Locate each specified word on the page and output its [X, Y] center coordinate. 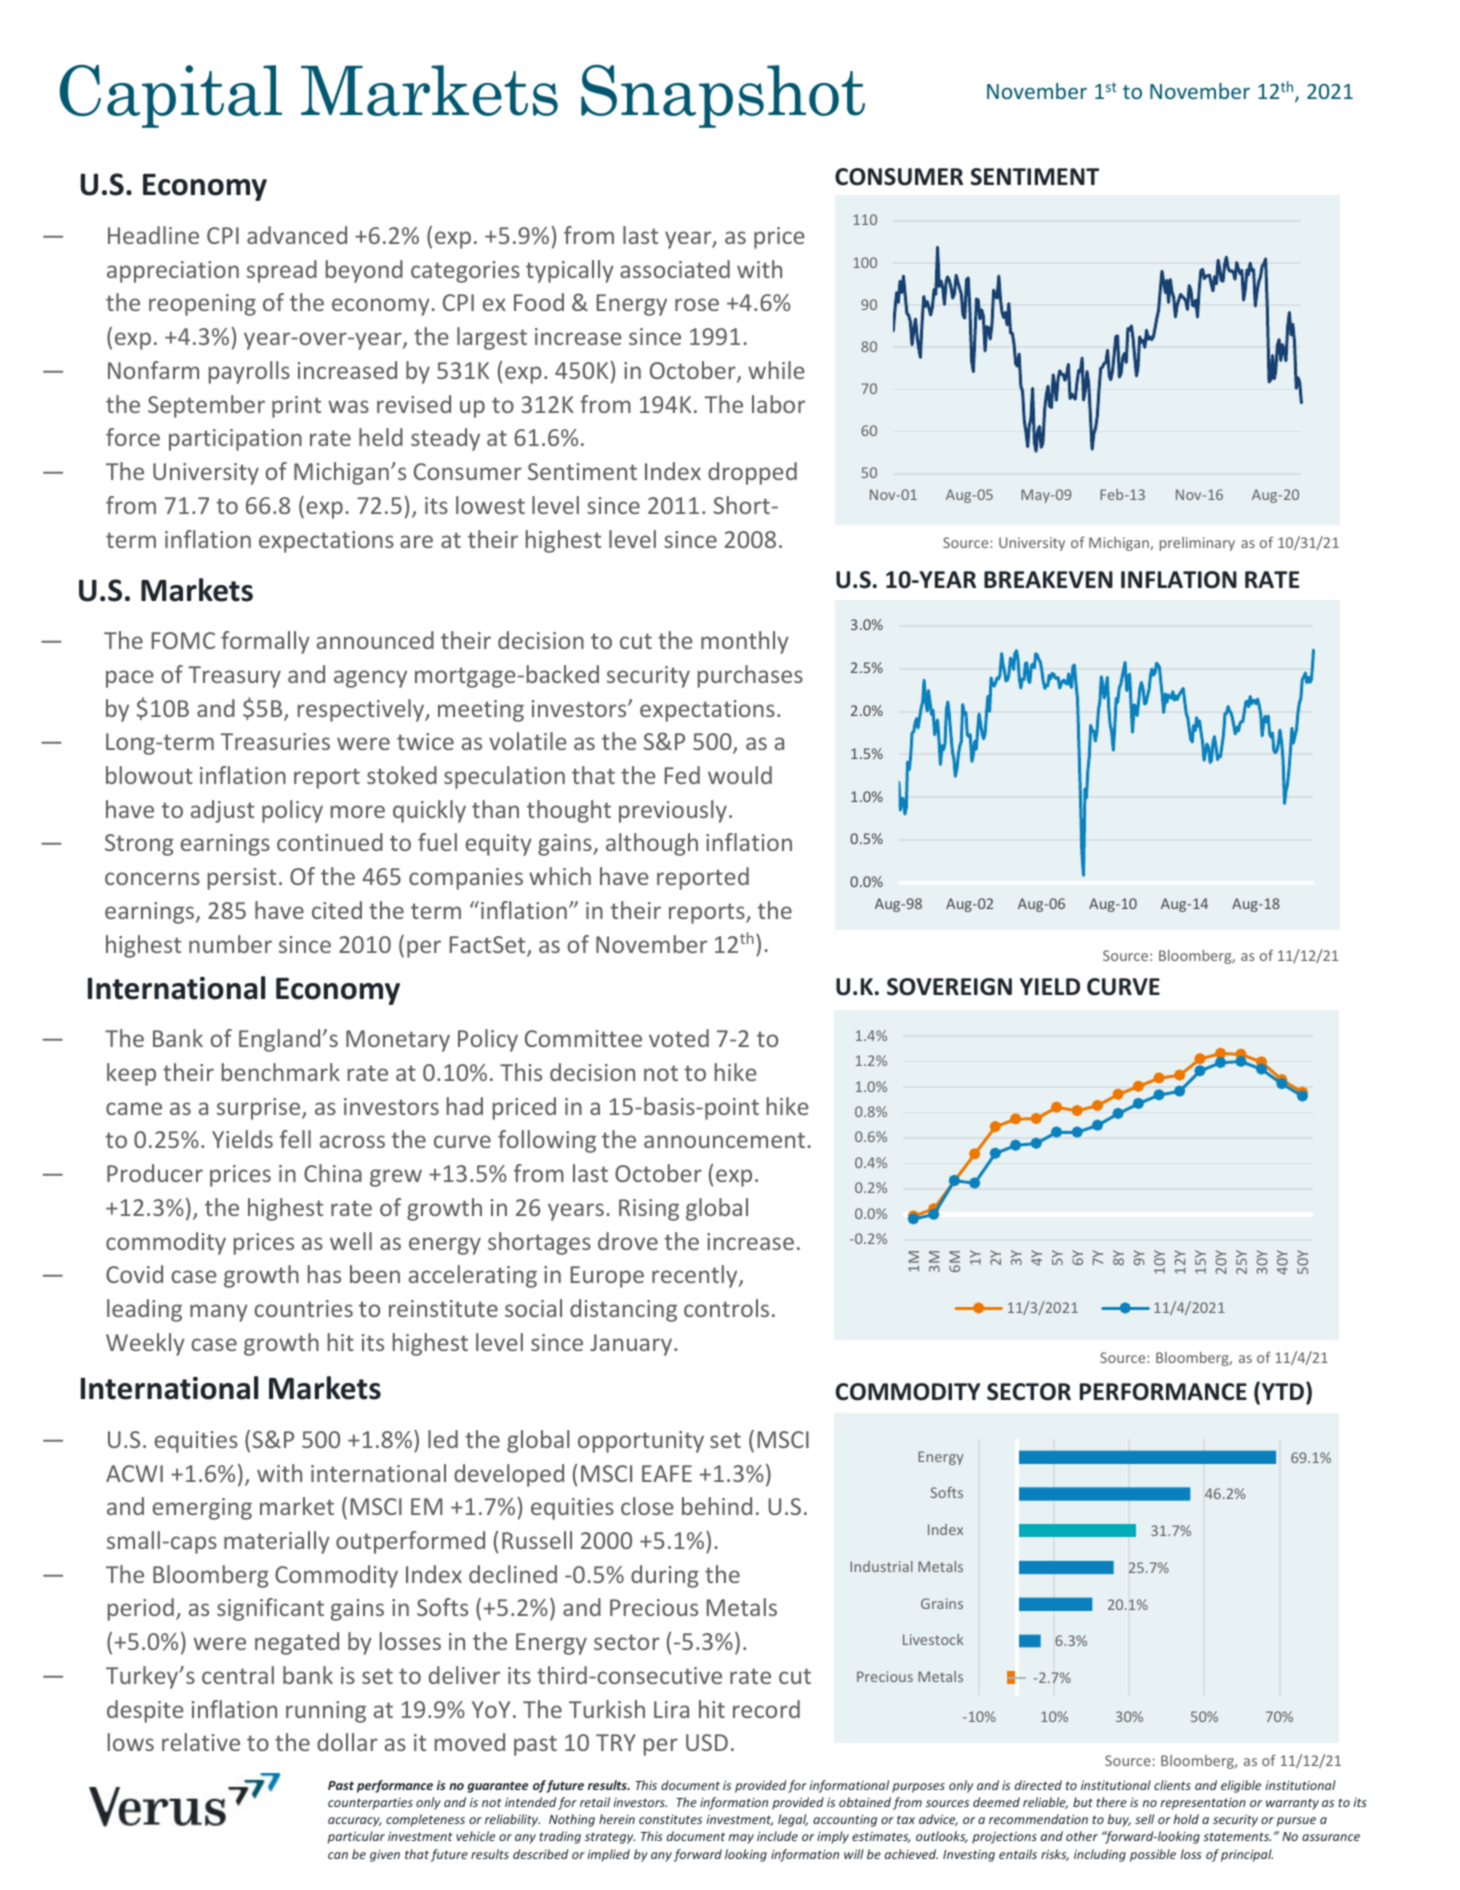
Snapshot [723, 96]
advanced [297, 235]
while [776, 370]
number [230, 944]
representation [1203, 1804]
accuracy [355, 1822]
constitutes [670, 1819]
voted [679, 1038]
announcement [724, 1140]
